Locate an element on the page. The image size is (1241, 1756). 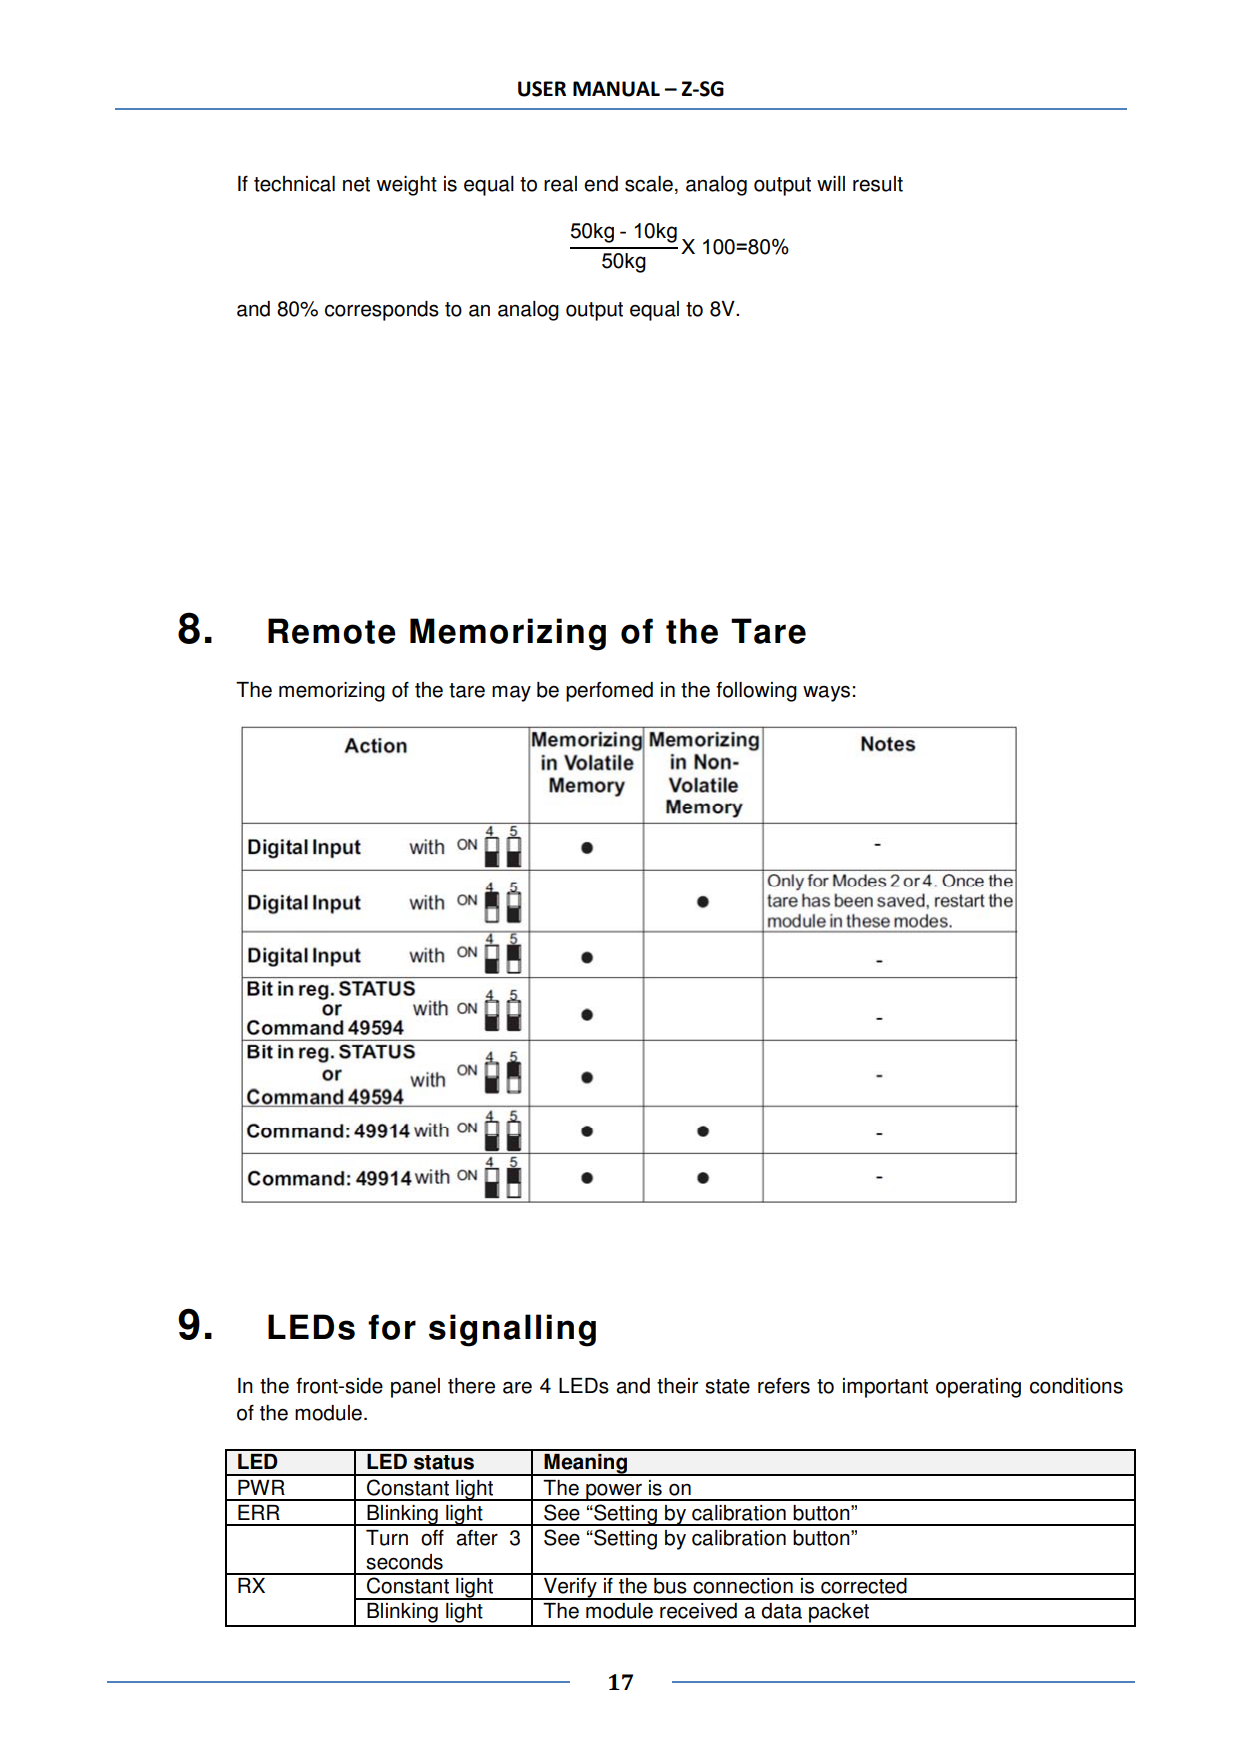
net is located at coordinates (356, 184).
